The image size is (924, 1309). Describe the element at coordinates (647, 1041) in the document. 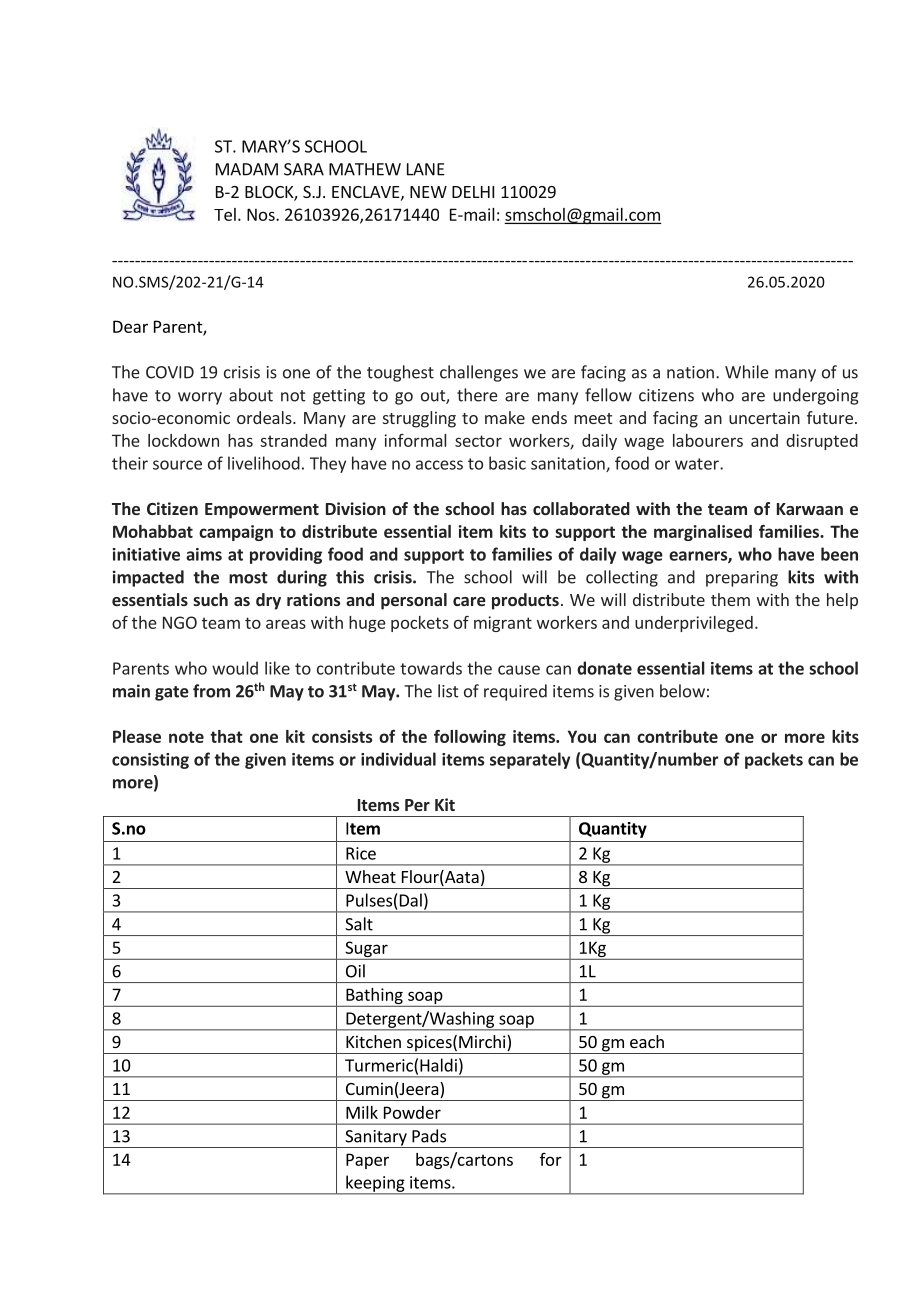

I see `each` at that location.
